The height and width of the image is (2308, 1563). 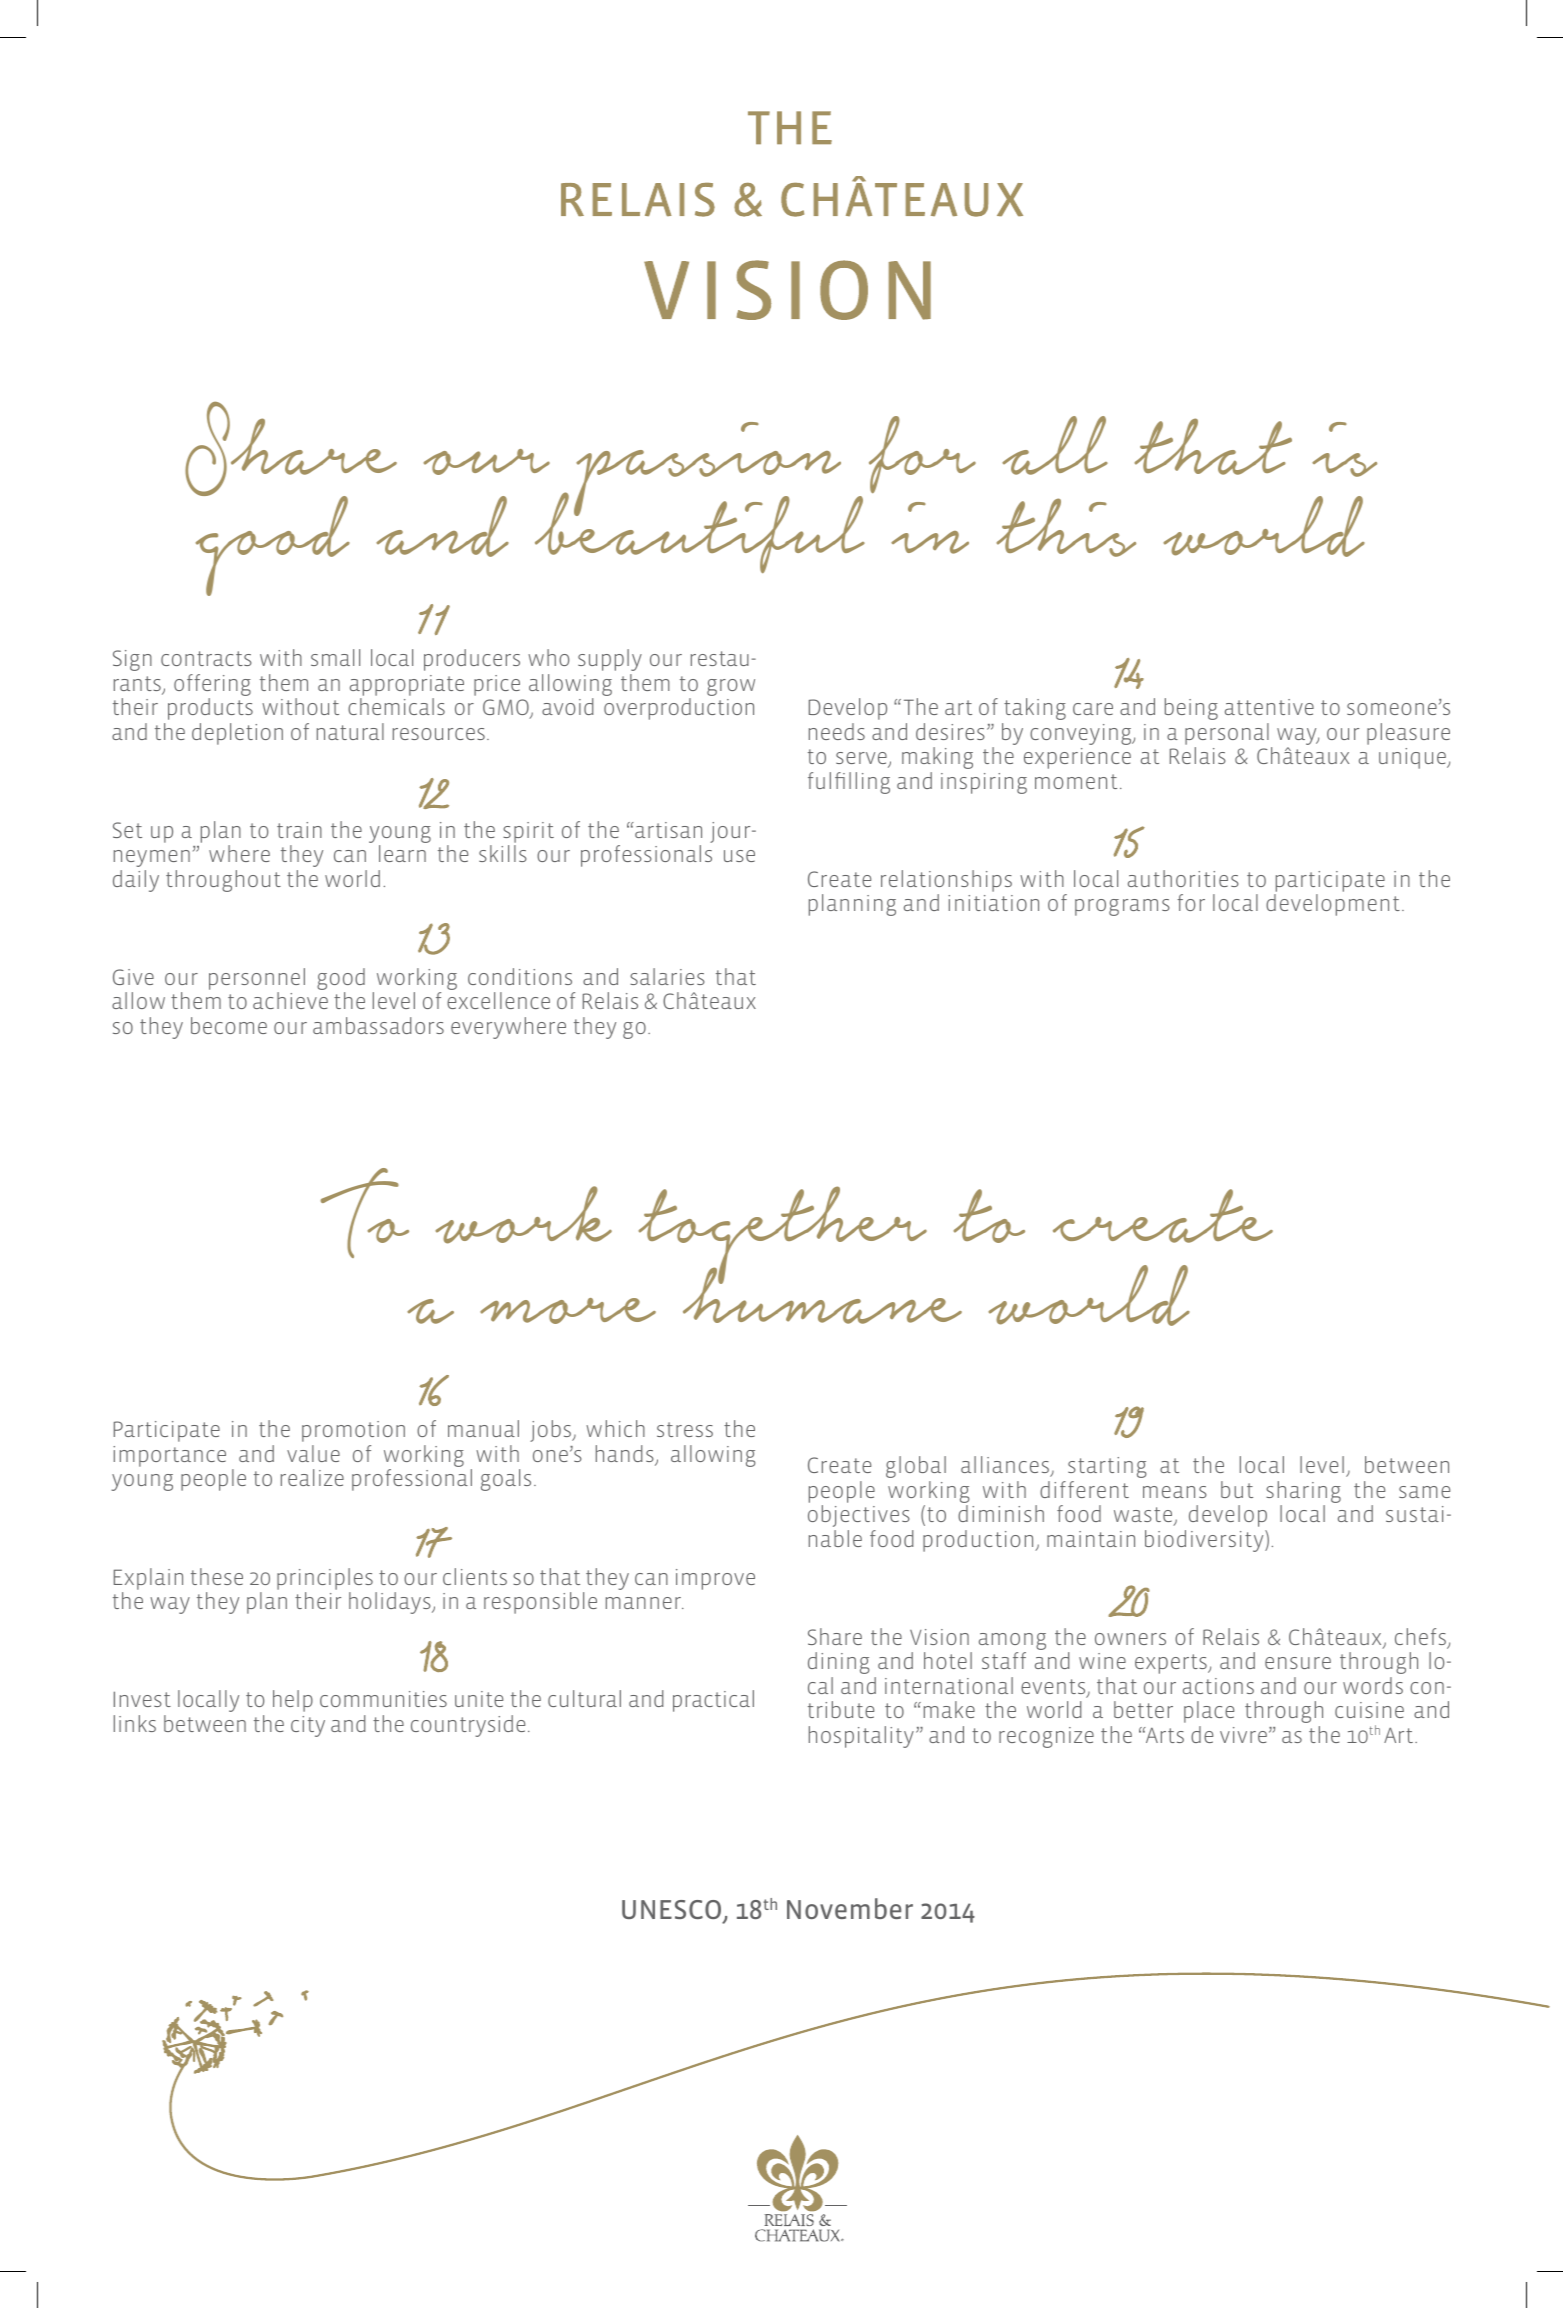 What do you see at coordinates (731, 687) in the image?
I see `grow` at bounding box center [731, 687].
